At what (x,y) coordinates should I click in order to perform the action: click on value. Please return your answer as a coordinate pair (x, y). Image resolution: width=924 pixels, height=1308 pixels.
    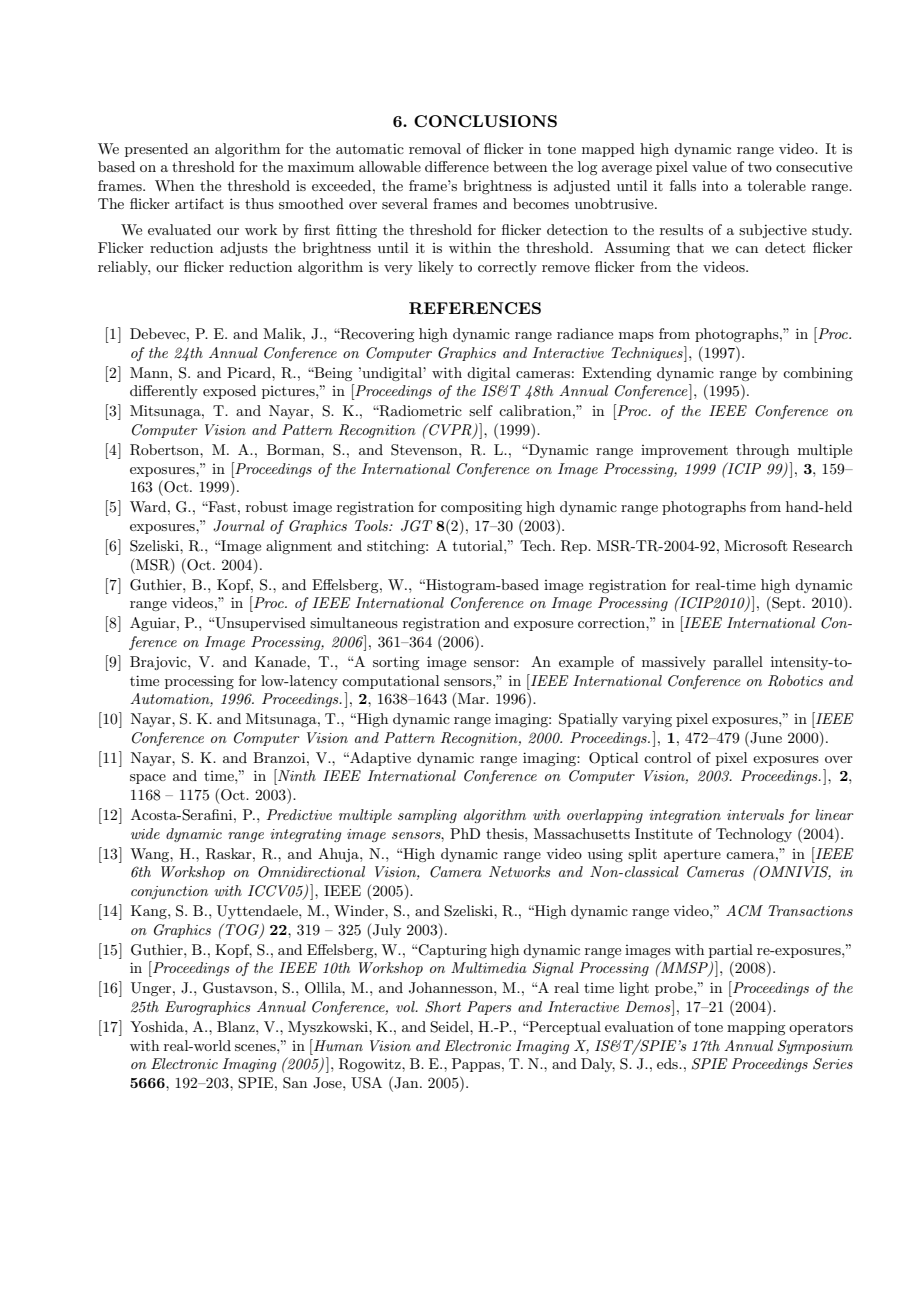
    Looking at the image, I should click on (709, 166).
